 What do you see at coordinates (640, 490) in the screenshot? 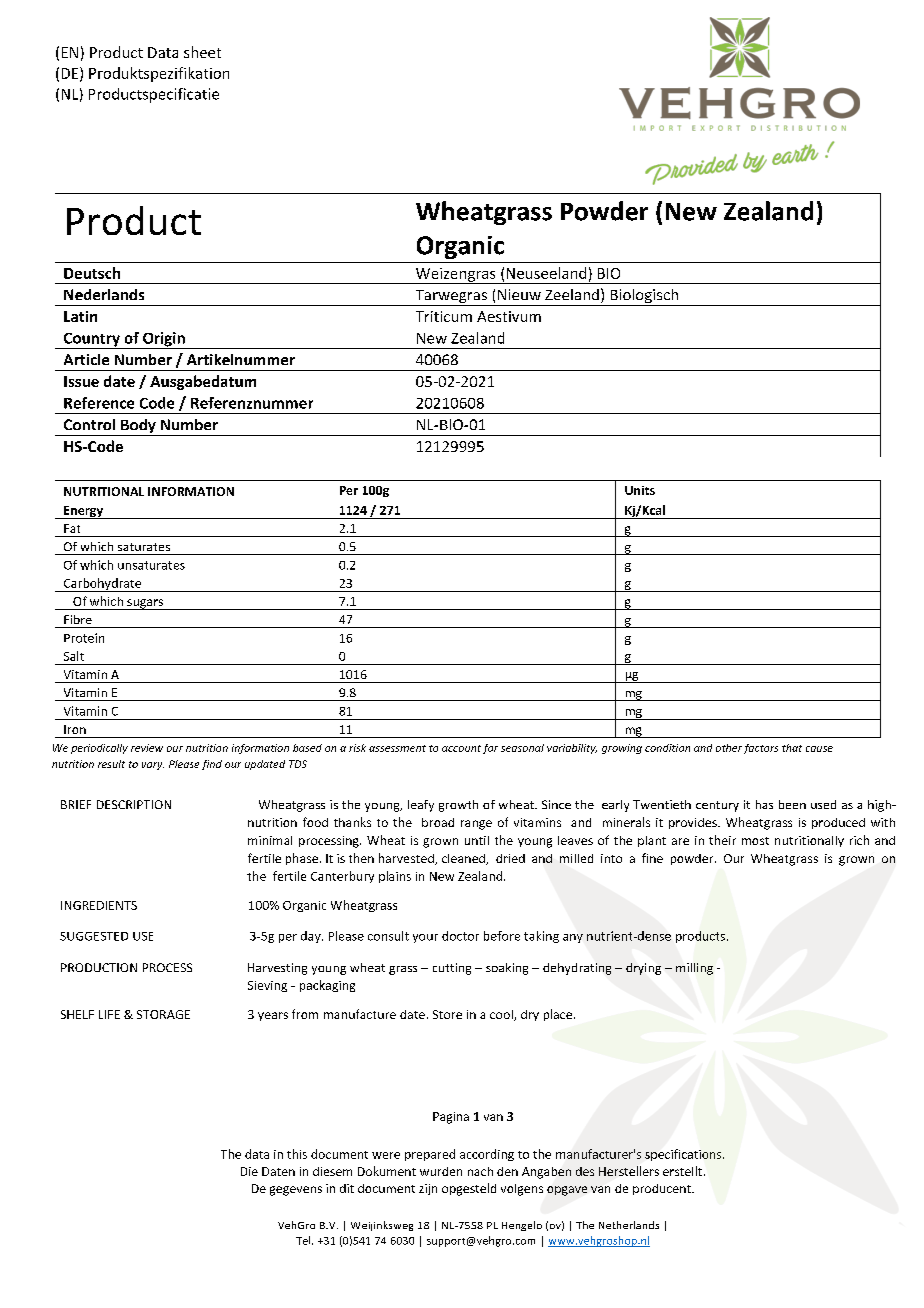
I see `Units` at bounding box center [640, 490].
